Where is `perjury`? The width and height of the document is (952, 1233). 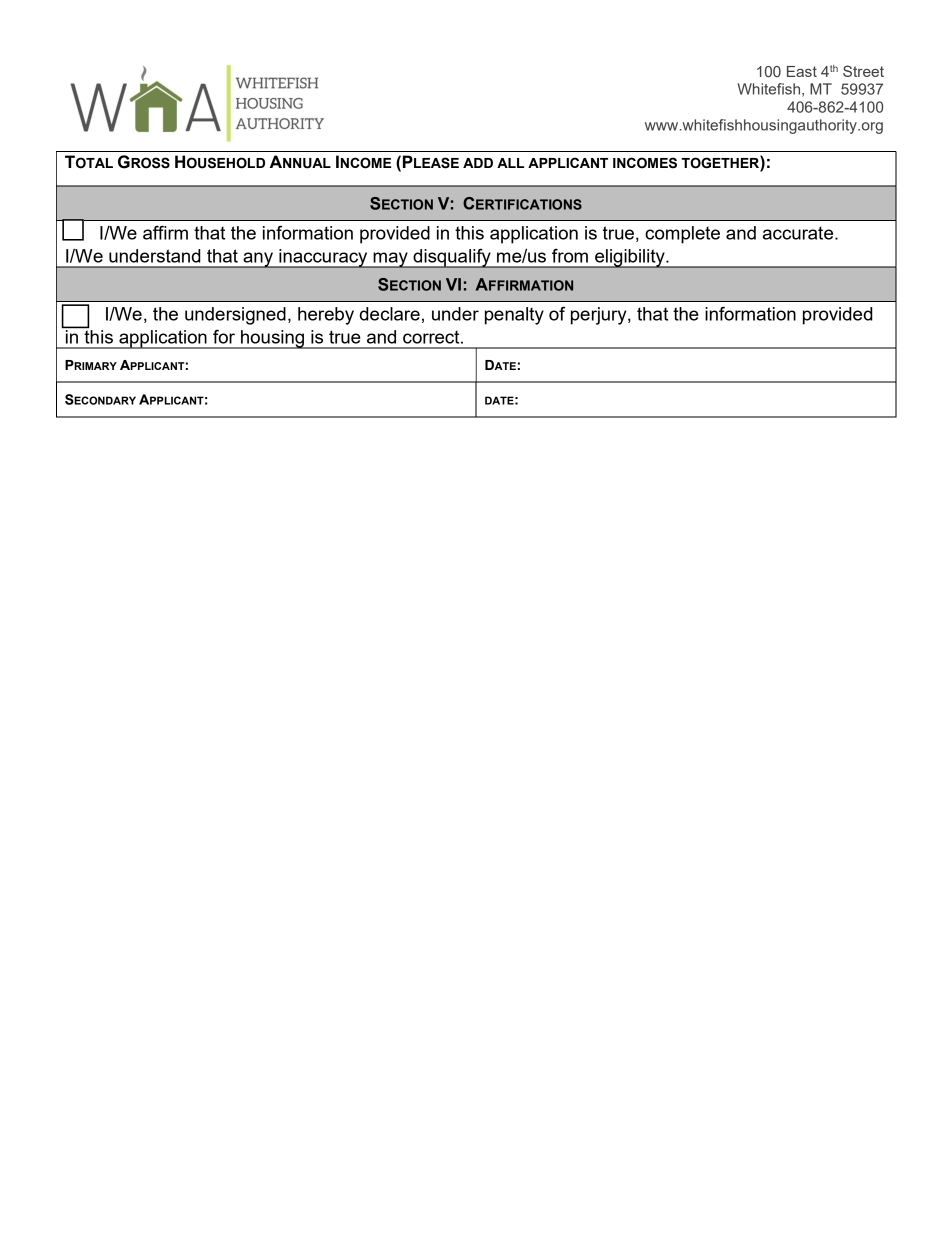 perjury is located at coordinates (600, 316).
